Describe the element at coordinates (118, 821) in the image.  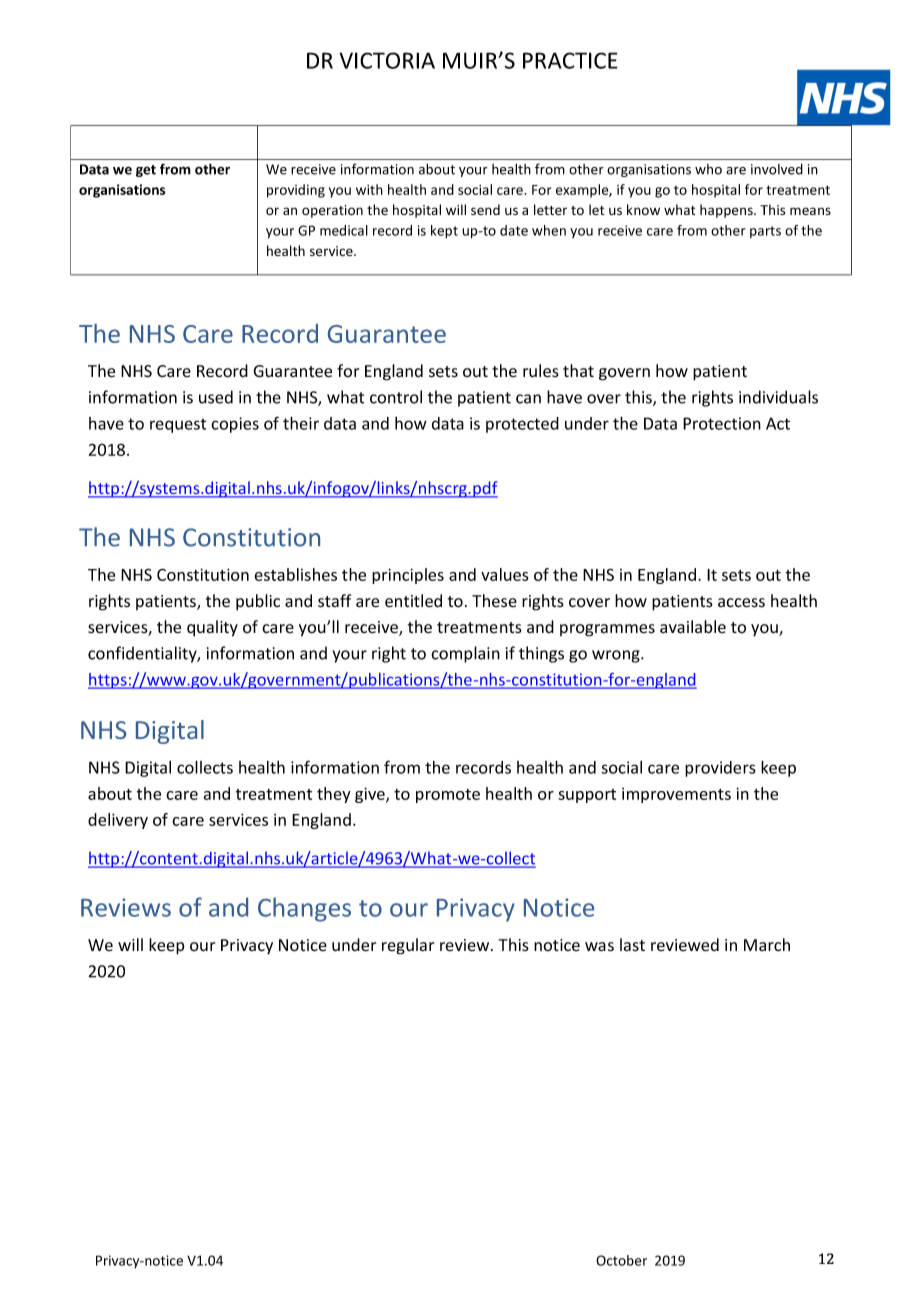
I see `delivery` at that location.
